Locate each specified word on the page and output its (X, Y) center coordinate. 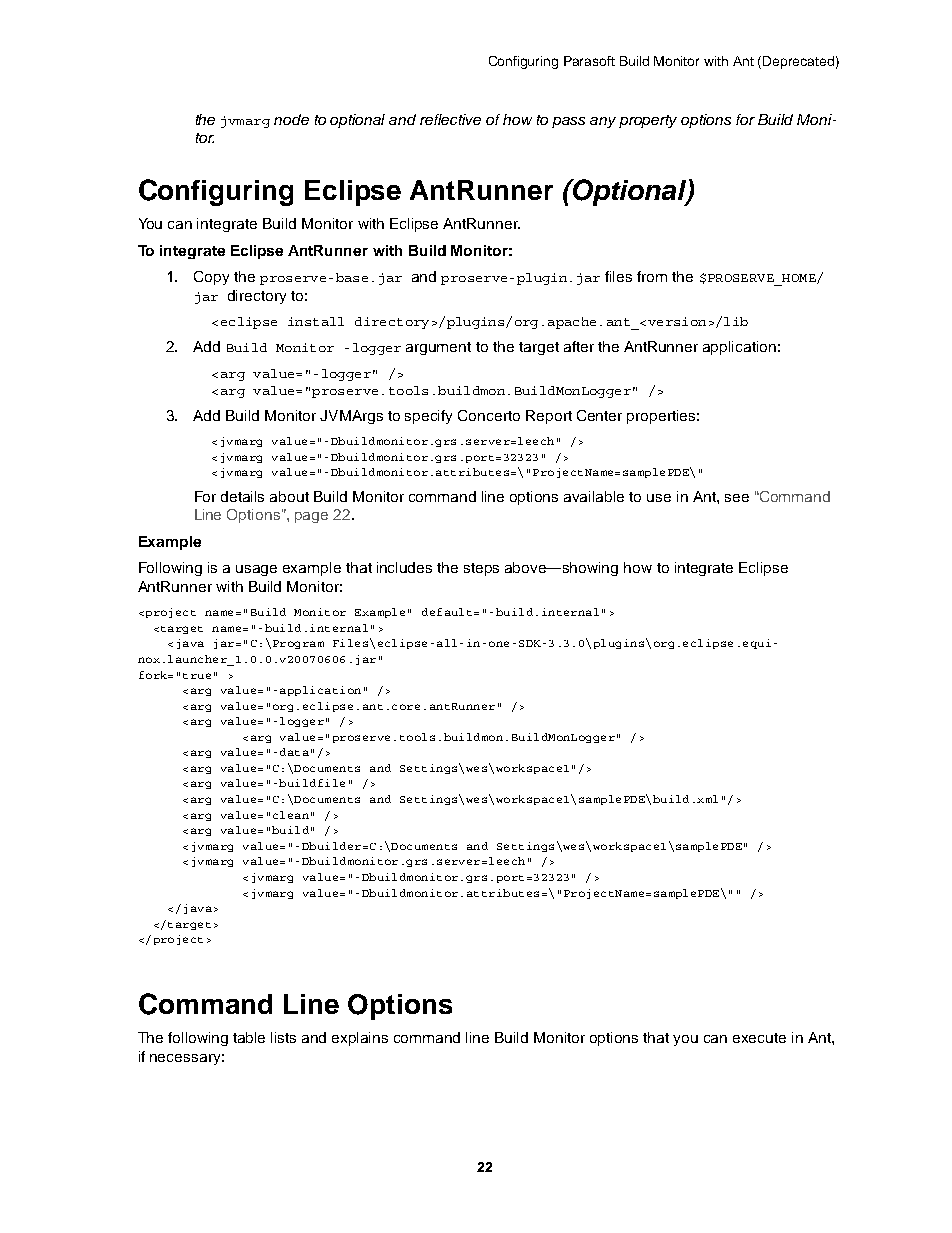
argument (438, 348)
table (249, 1037)
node (291, 119)
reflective (450, 119)
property (648, 121)
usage (256, 570)
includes (404, 567)
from (652, 276)
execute (759, 1038)
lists (283, 1037)
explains (360, 1039)
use (659, 498)
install (316, 321)
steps (481, 569)
